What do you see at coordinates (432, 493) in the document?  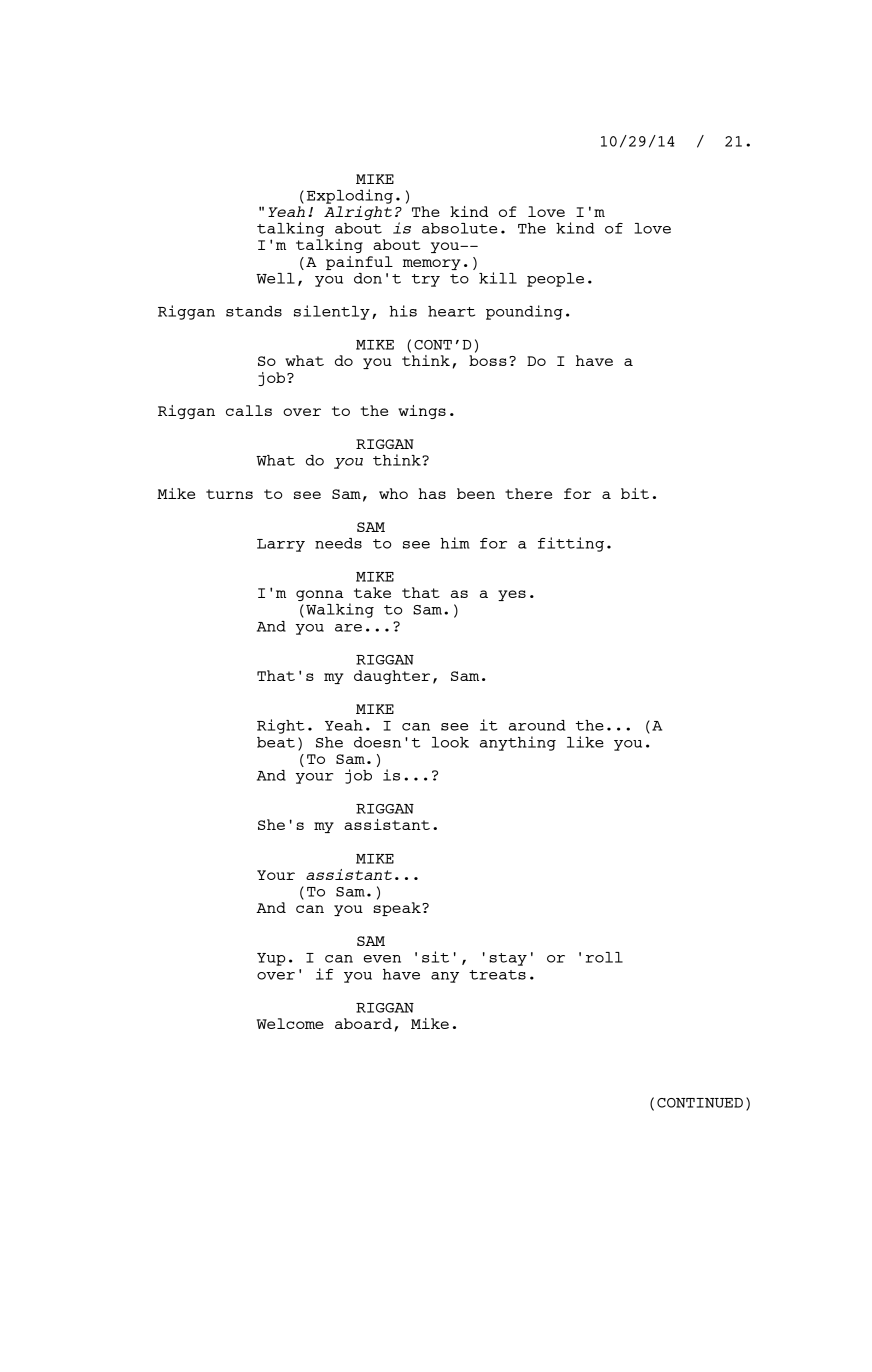 I see `has` at bounding box center [432, 493].
